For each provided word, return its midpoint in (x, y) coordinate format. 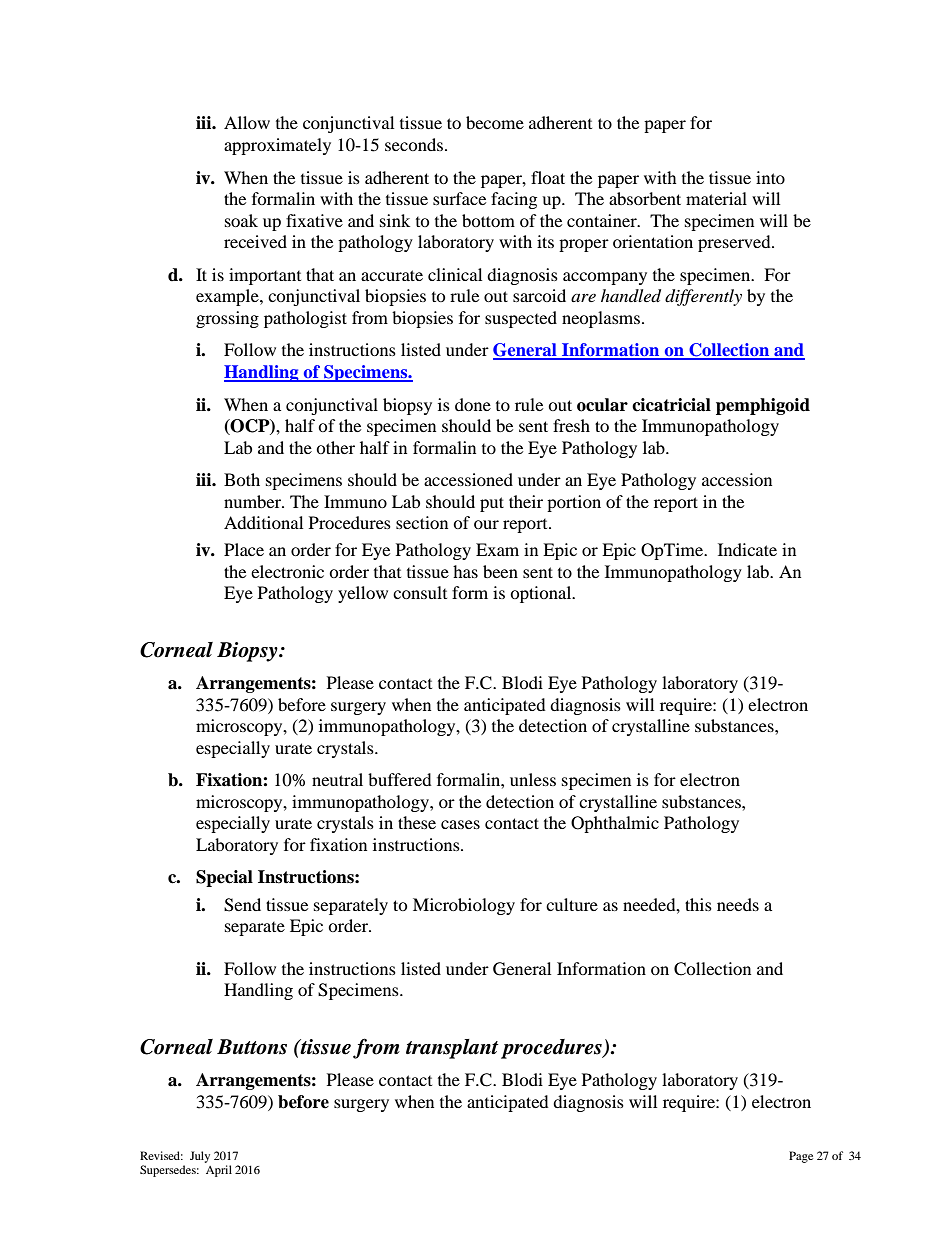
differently (703, 297)
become (495, 122)
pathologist (305, 319)
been (500, 571)
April (219, 1171)
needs (738, 904)
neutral (337, 779)
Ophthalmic (615, 824)
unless (533, 779)
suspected (521, 319)
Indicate (747, 549)
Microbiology (464, 906)
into (770, 177)
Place (244, 549)
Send (242, 905)
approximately (277, 146)
